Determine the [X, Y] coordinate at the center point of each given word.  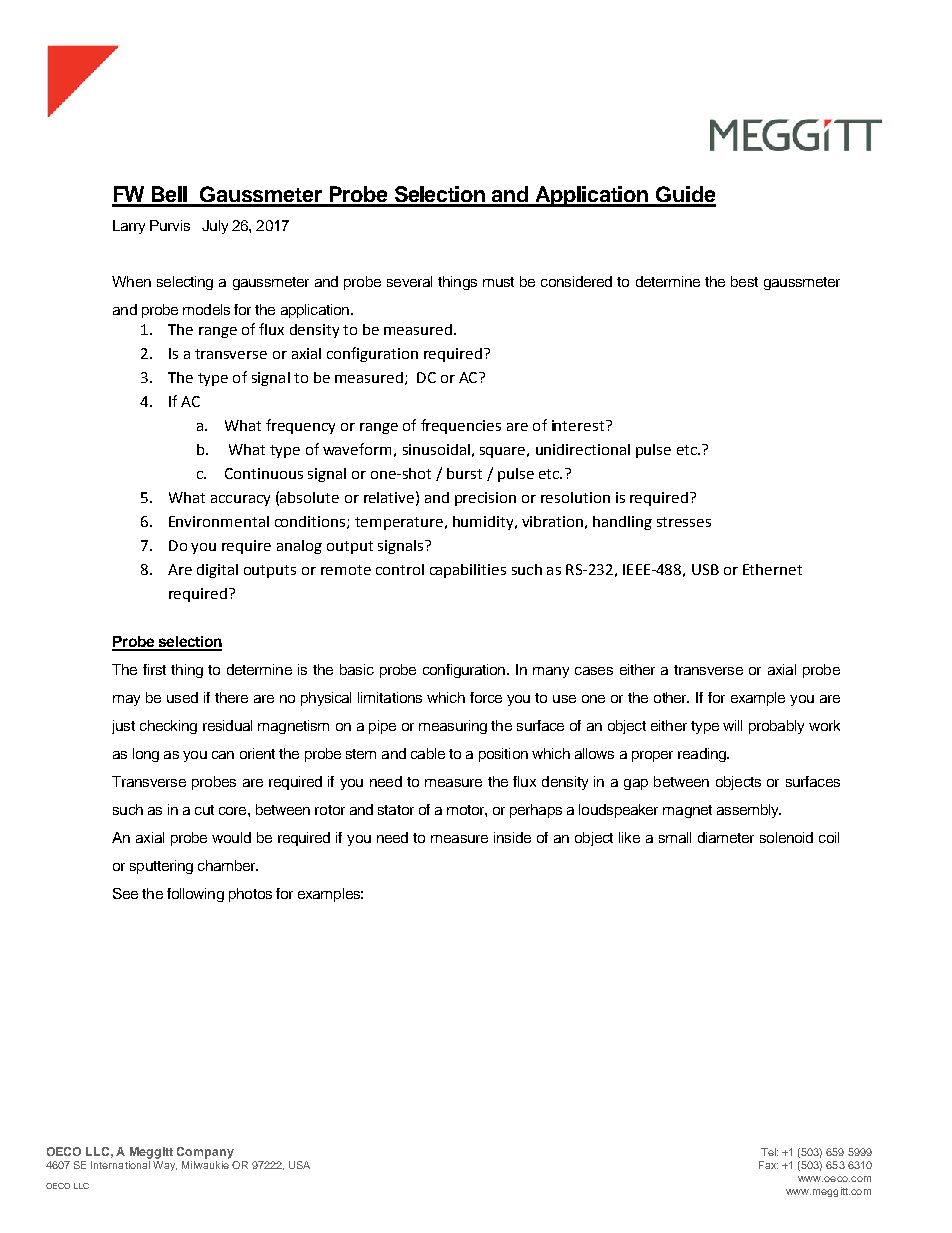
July [215, 227]
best [744, 281]
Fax [768, 1165]
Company [205, 1153]
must [498, 282]
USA [299, 1165]
